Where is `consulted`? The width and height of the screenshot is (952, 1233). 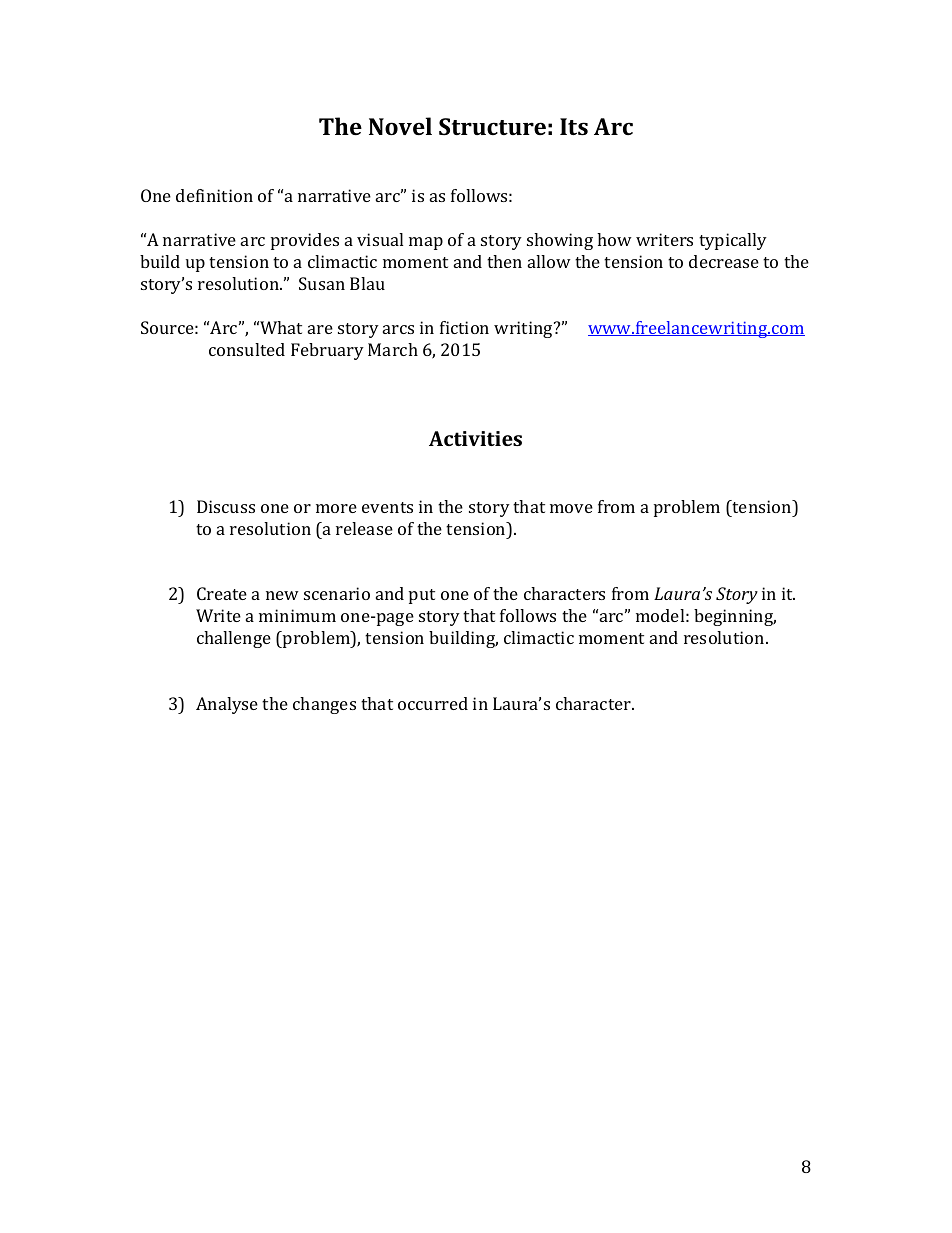
consulted is located at coordinates (247, 349).
